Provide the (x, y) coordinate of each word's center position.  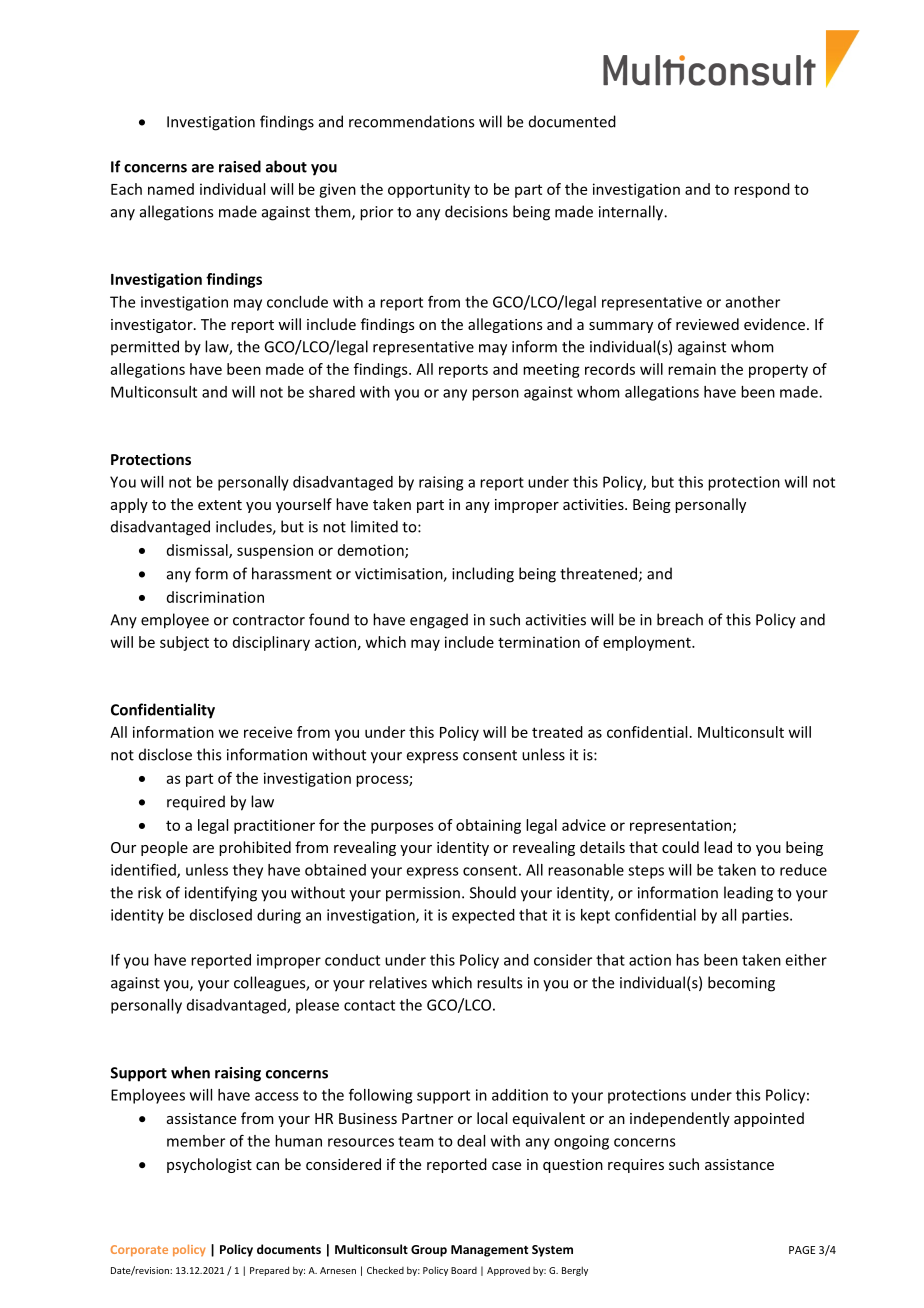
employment (648, 643)
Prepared (269, 1271)
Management (489, 1251)
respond (762, 190)
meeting (551, 370)
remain (692, 369)
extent (220, 505)
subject (184, 643)
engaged (439, 621)
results (499, 982)
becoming (741, 984)
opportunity (429, 190)
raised (240, 166)
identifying (221, 894)
